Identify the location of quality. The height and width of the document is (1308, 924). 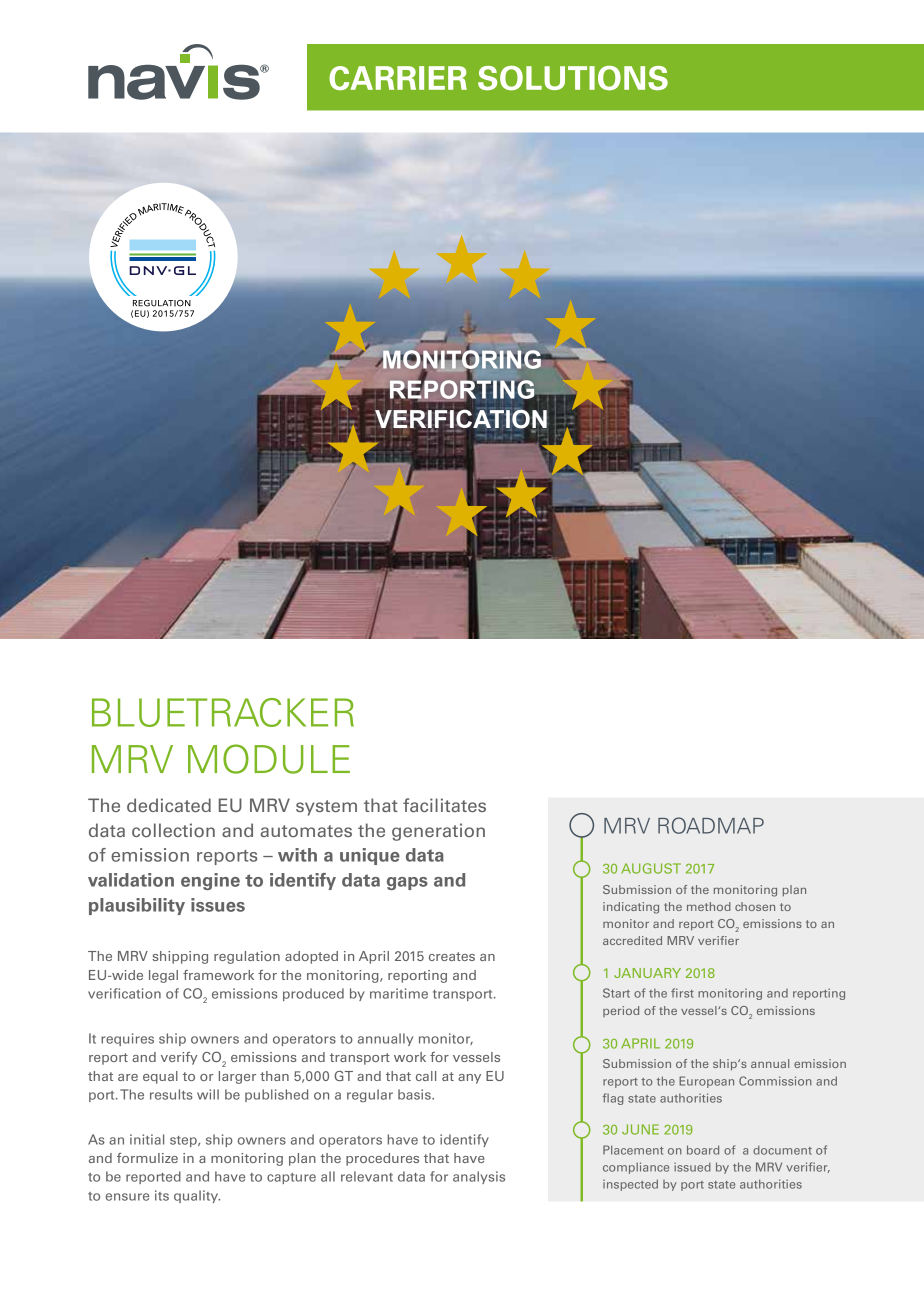
(197, 1196).
